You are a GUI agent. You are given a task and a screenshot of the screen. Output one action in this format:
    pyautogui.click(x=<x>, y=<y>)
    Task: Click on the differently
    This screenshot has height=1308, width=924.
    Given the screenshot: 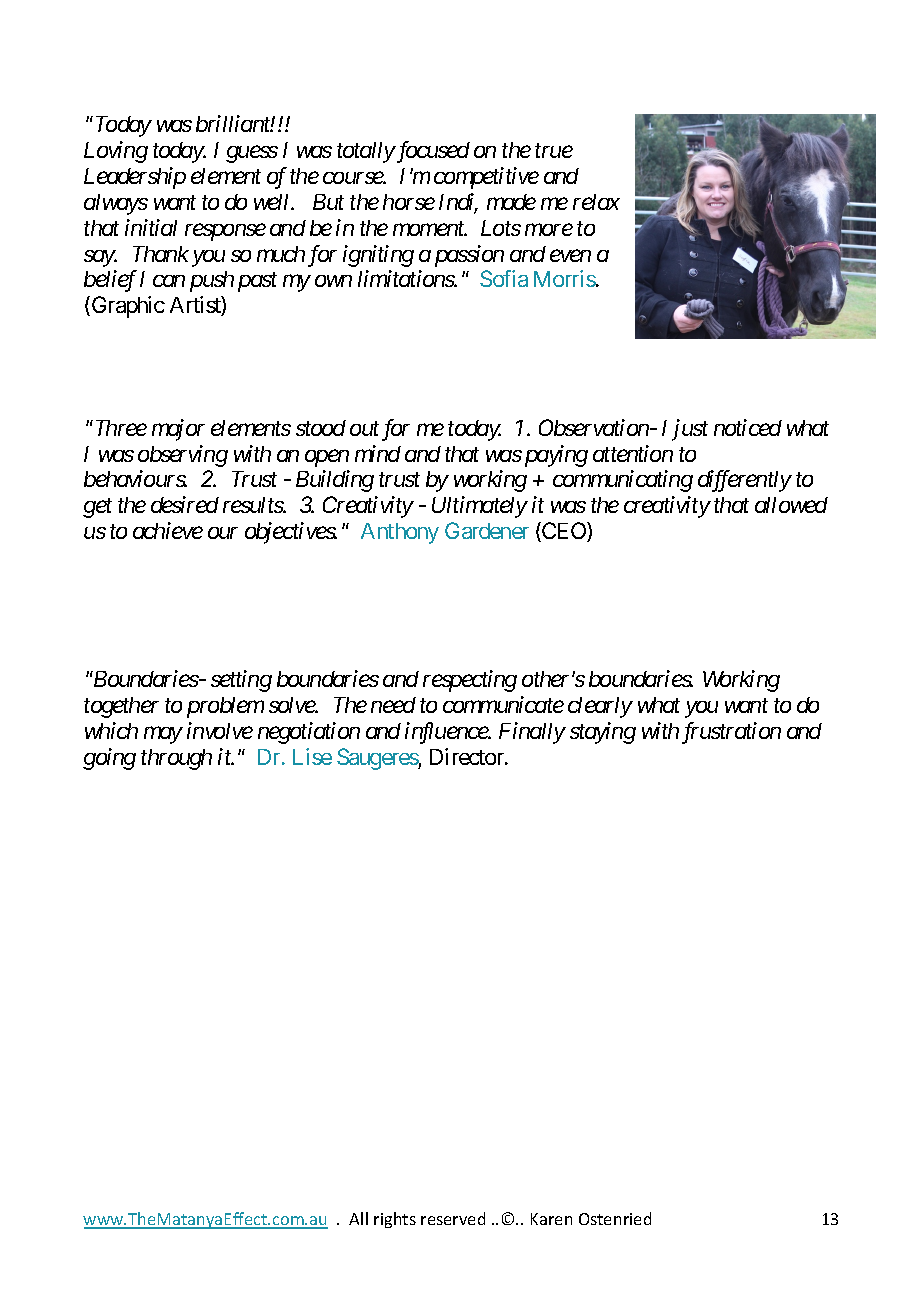 What is the action you would take?
    pyautogui.click(x=745, y=481)
